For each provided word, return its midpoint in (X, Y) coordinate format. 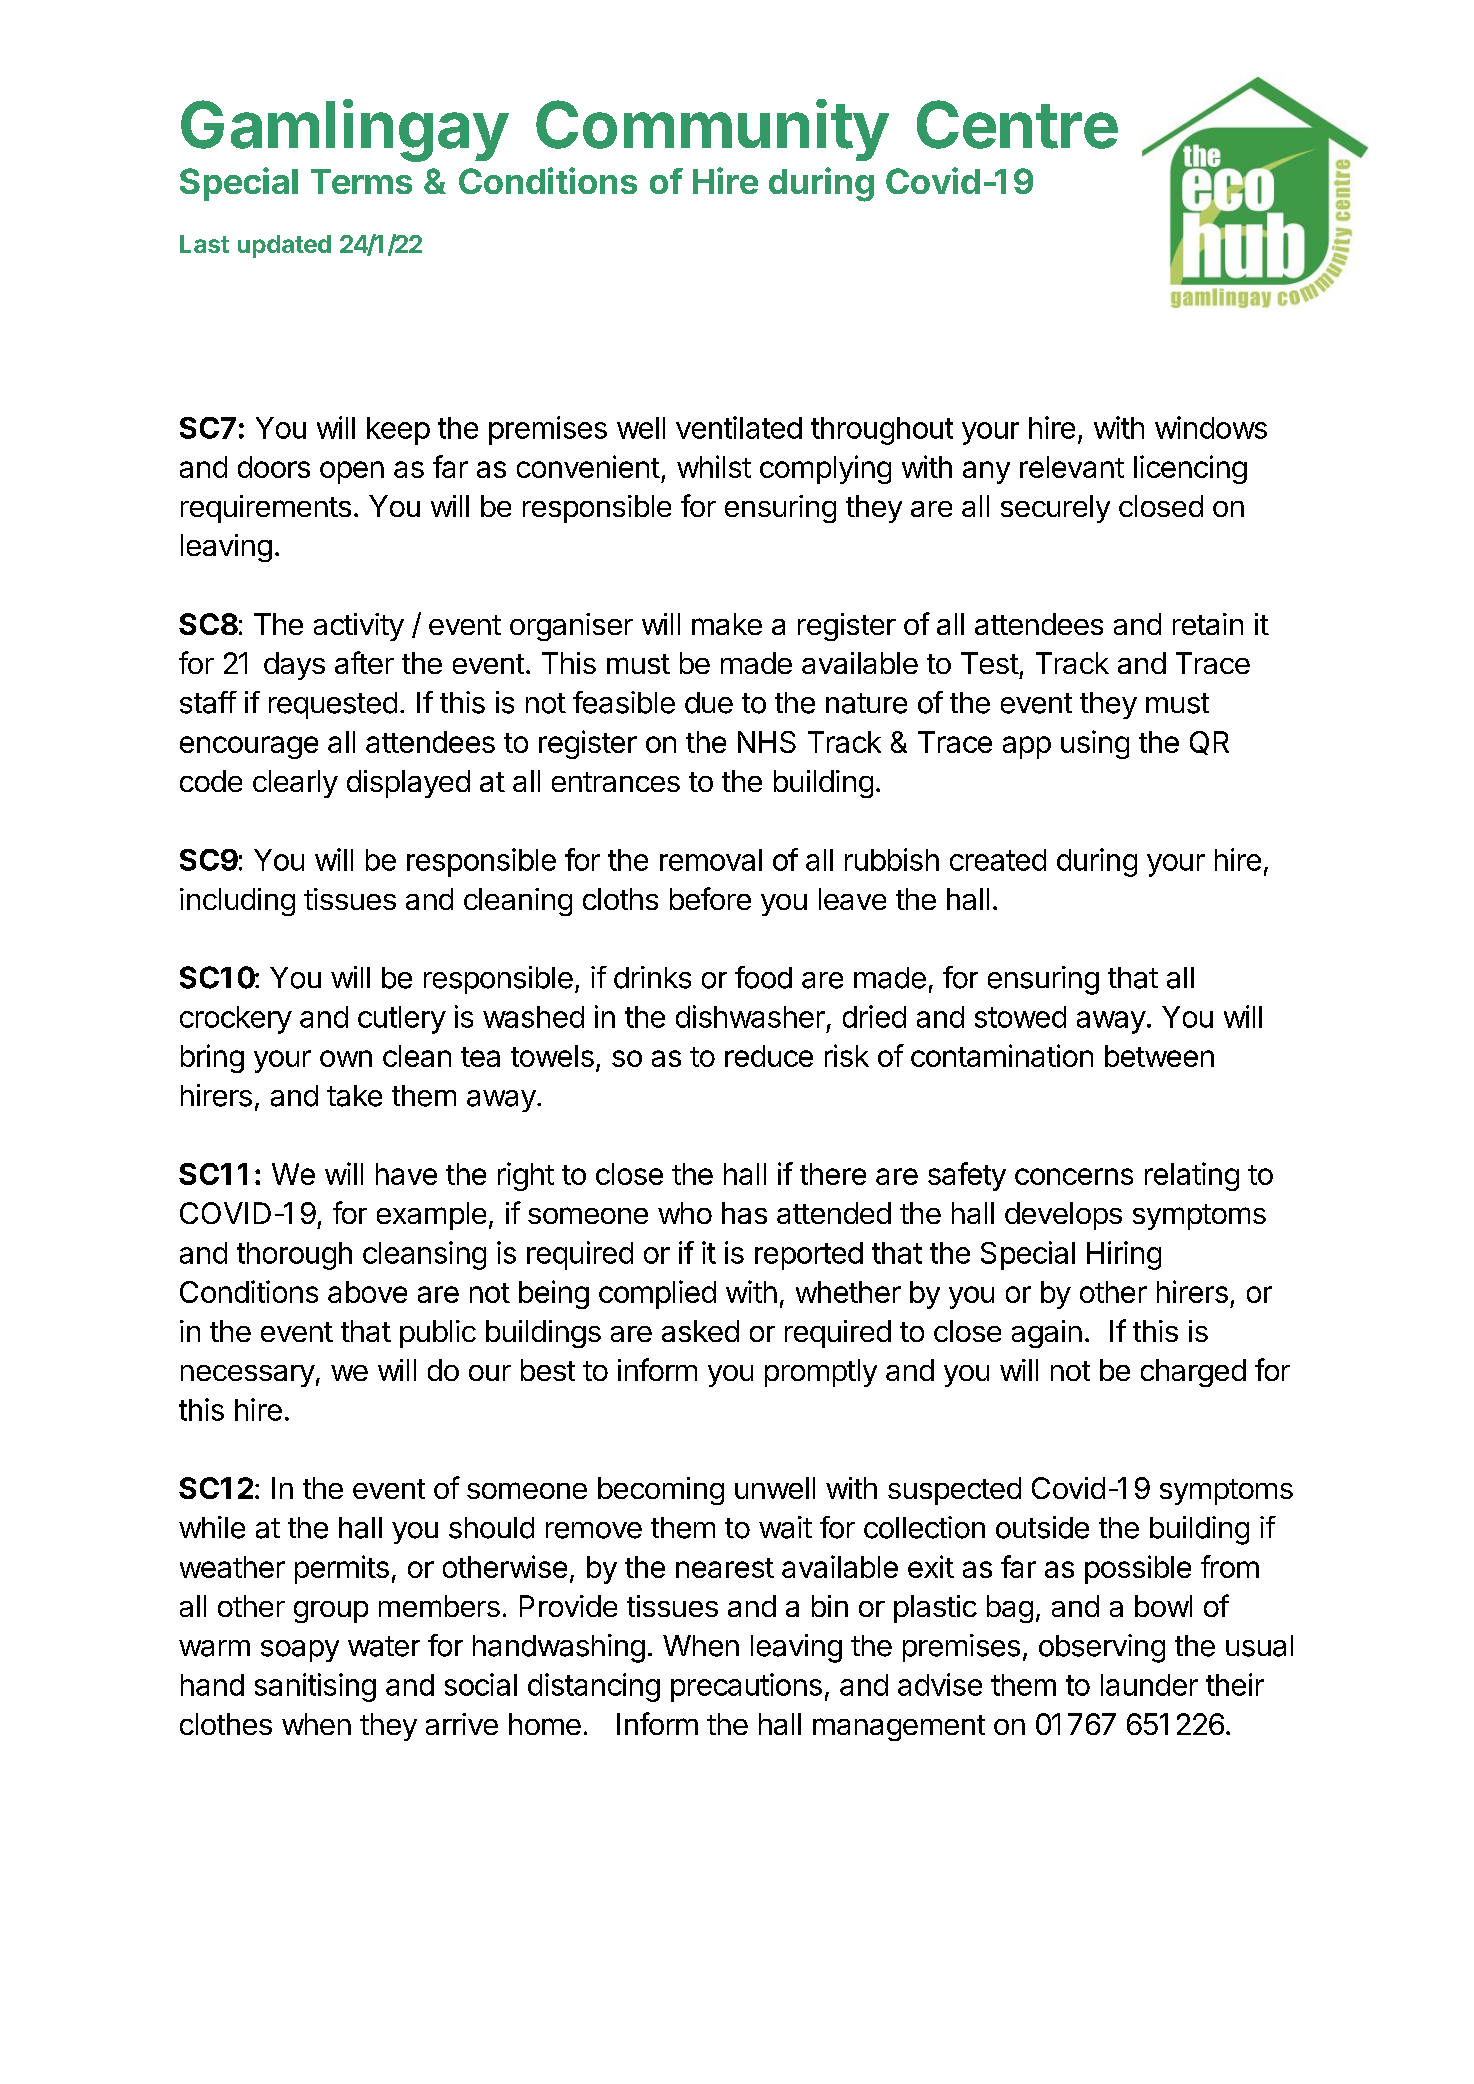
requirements (266, 509)
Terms (361, 181)
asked (700, 1331)
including (237, 902)
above (367, 1292)
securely (1055, 509)
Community (712, 130)
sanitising (315, 1687)
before (710, 898)
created (998, 860)
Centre (1017, 124)
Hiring (1124, 1255)
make (727, 624)
